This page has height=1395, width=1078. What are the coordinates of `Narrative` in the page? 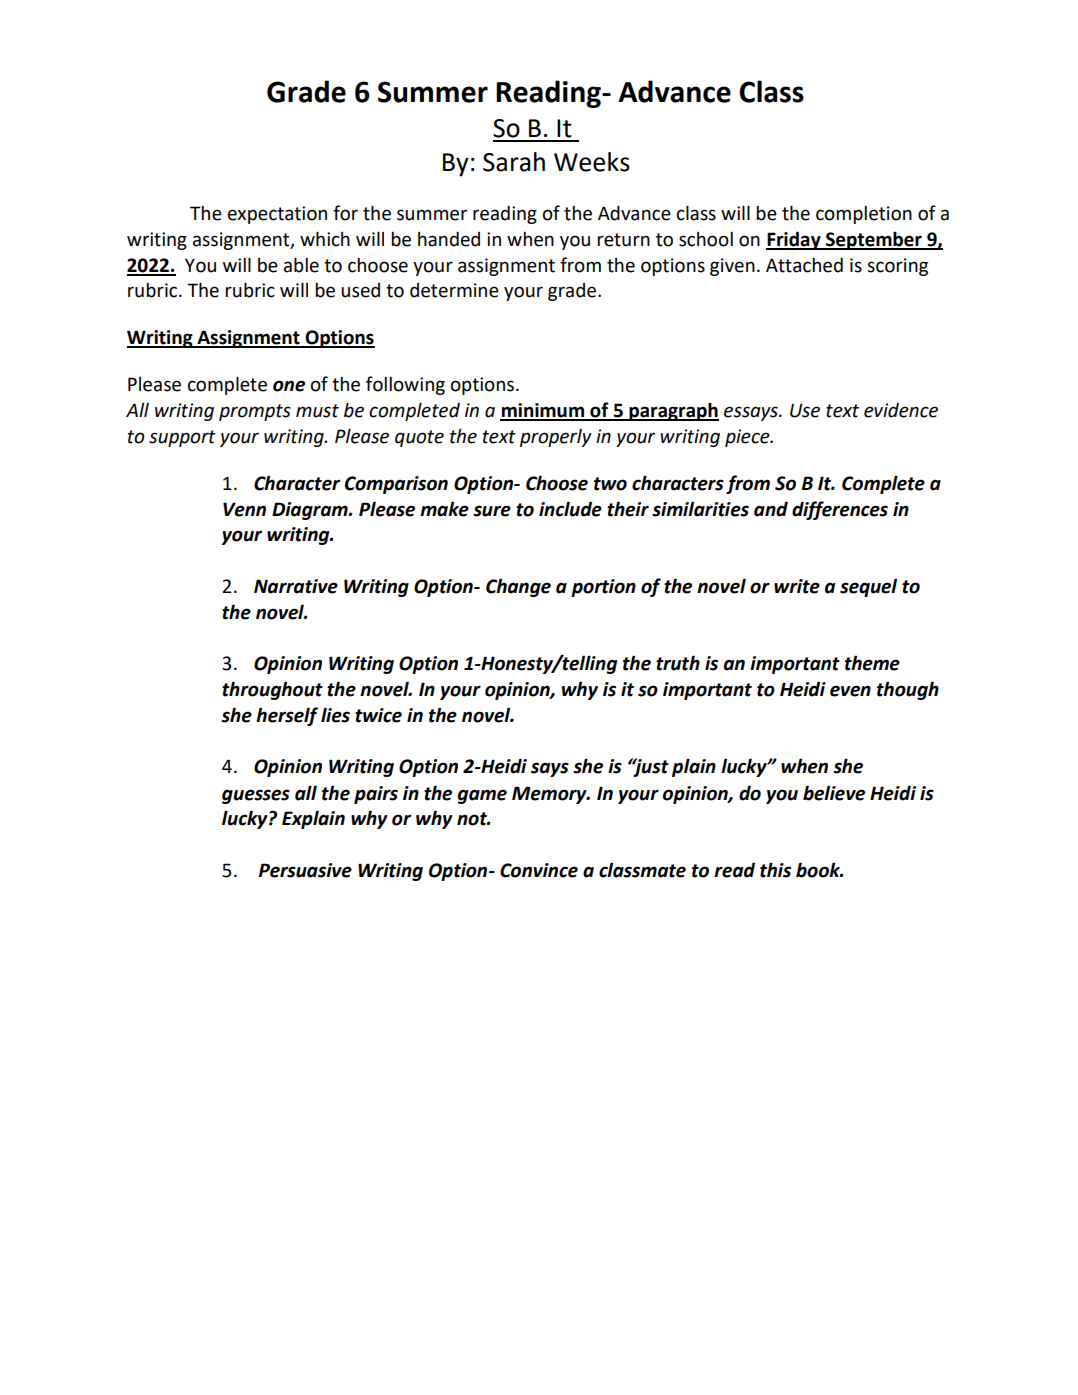 It's located at (296, 586).
